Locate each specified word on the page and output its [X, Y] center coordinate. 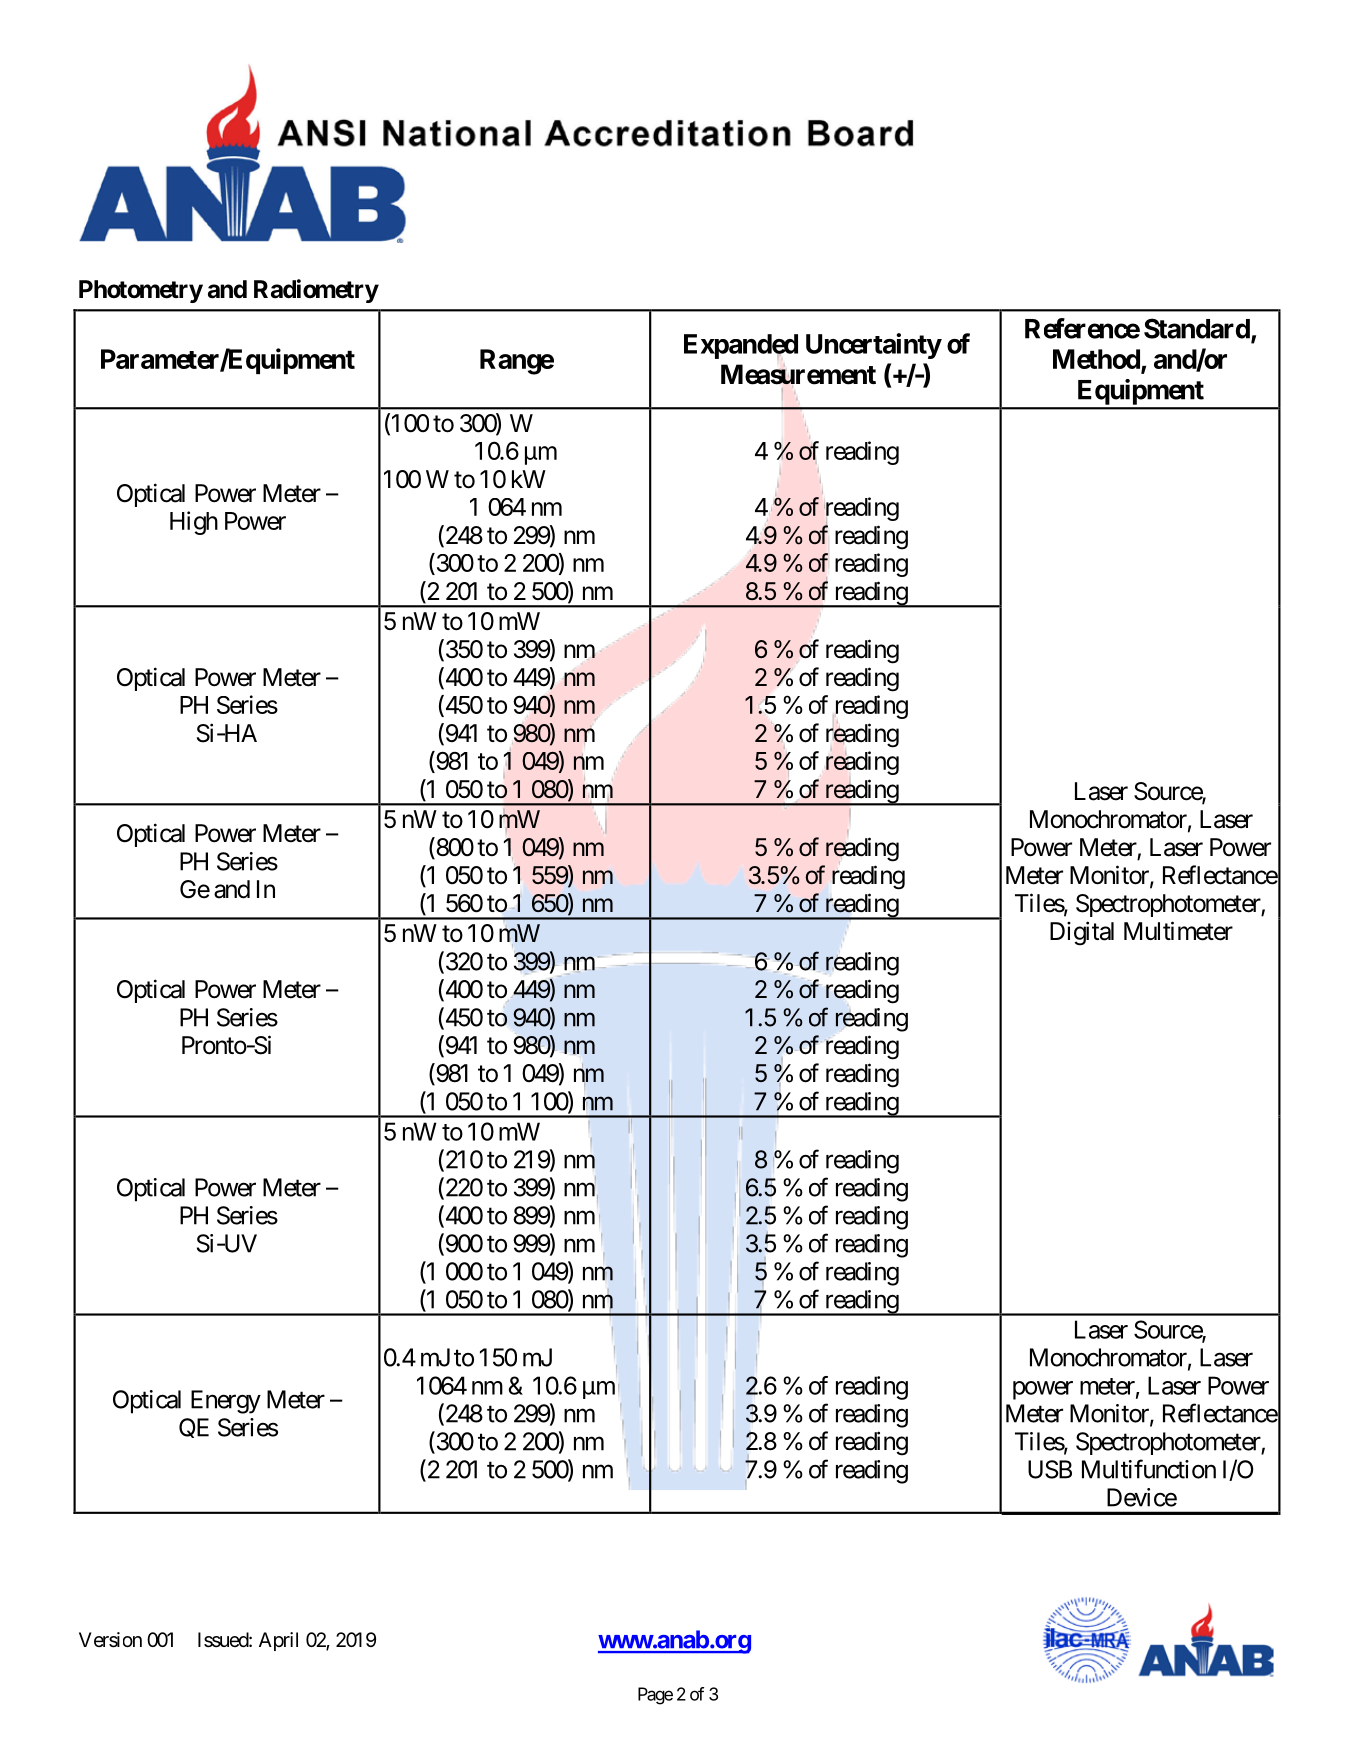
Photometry [141, 291]
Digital [1082, 933]
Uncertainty [874, 346]
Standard [1197, 328]
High [194, 523]
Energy [226, 1402]
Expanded [741, 346]
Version [110, 1640]
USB [1050, 1469]
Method [1097, 360]
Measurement [798, 375]
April [278, 1641]
